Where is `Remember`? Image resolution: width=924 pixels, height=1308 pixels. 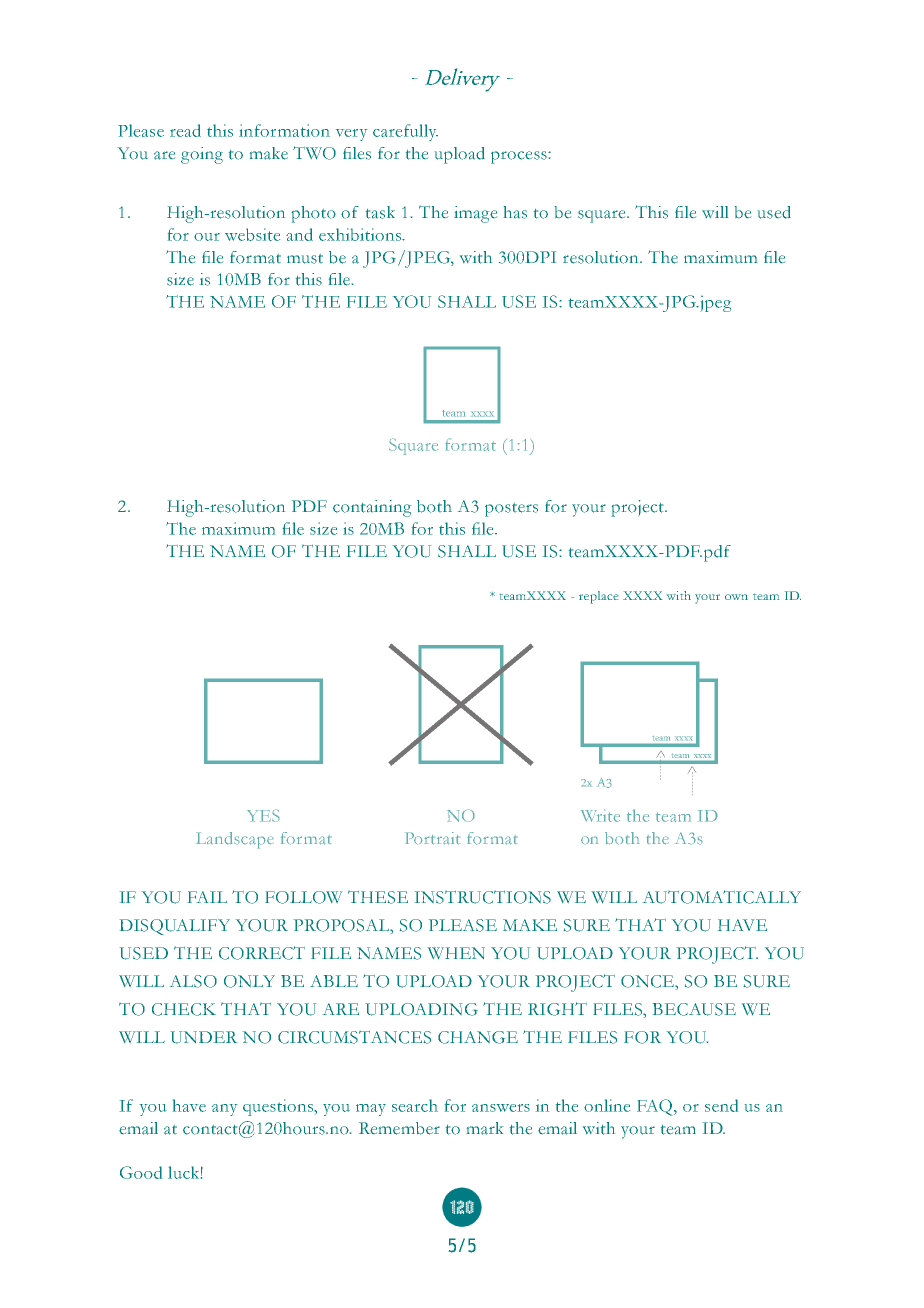 Remember is located at coordinates (399, 1128).
